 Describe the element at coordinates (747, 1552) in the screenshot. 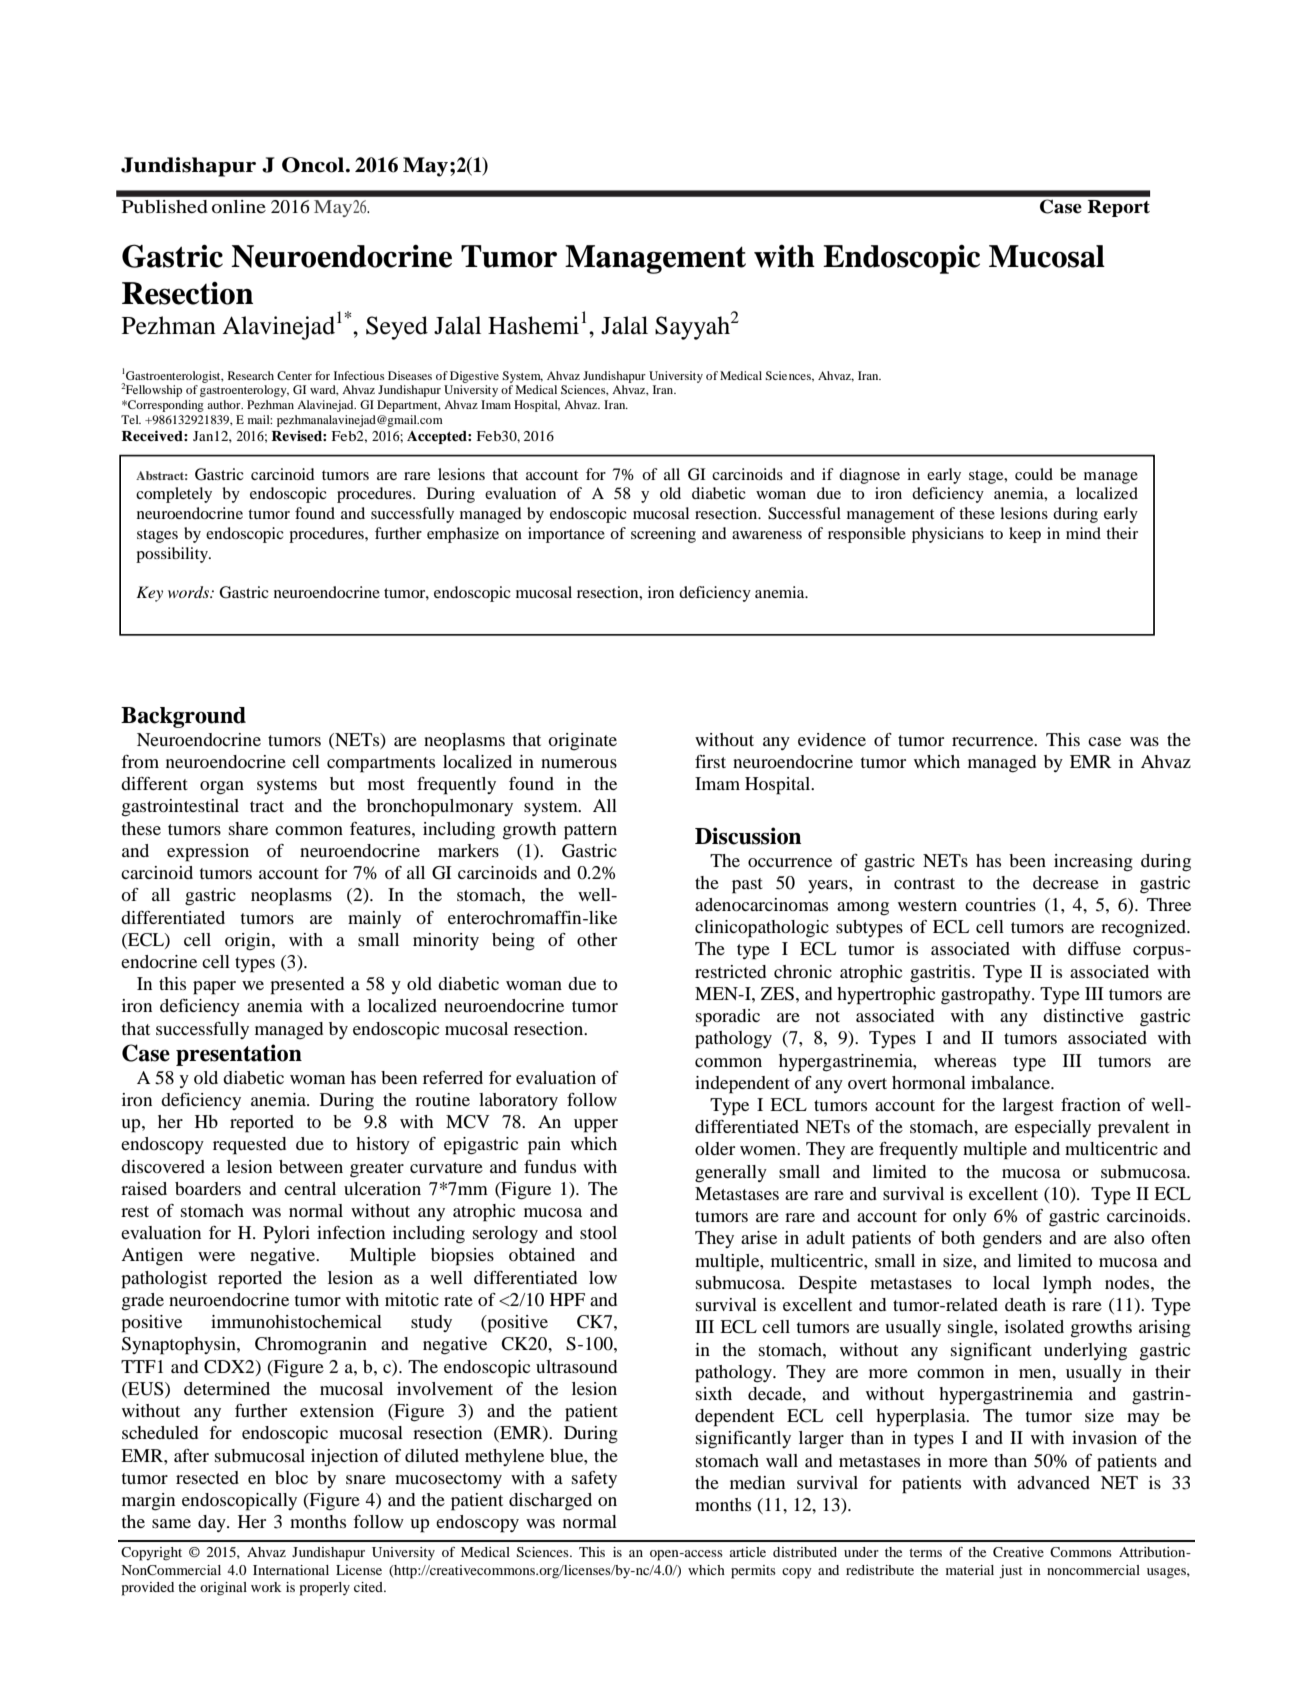

I see `article` at that location.
